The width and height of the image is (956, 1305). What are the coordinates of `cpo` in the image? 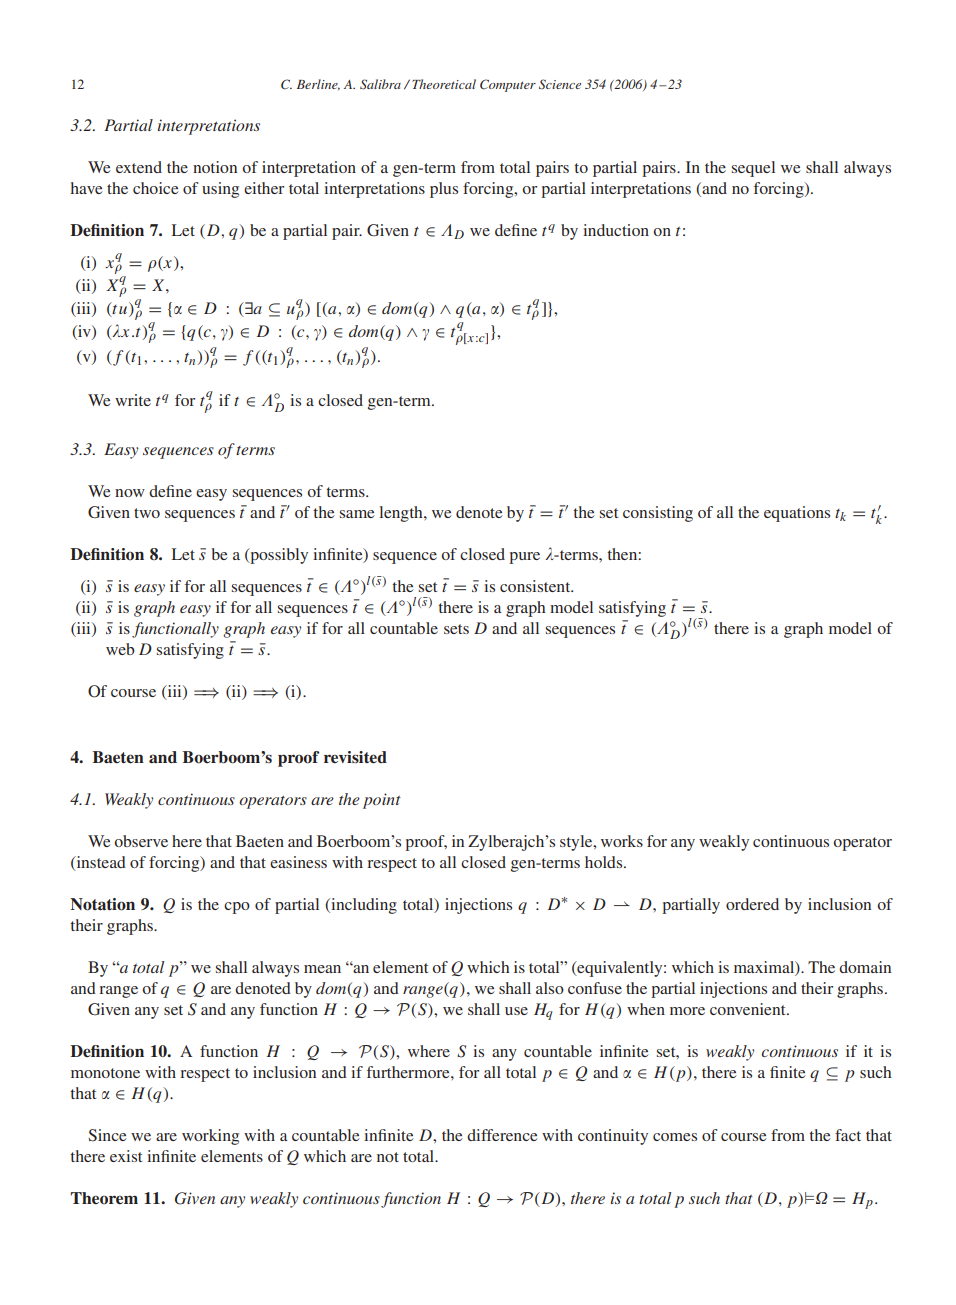 It's located at (237, 908).
